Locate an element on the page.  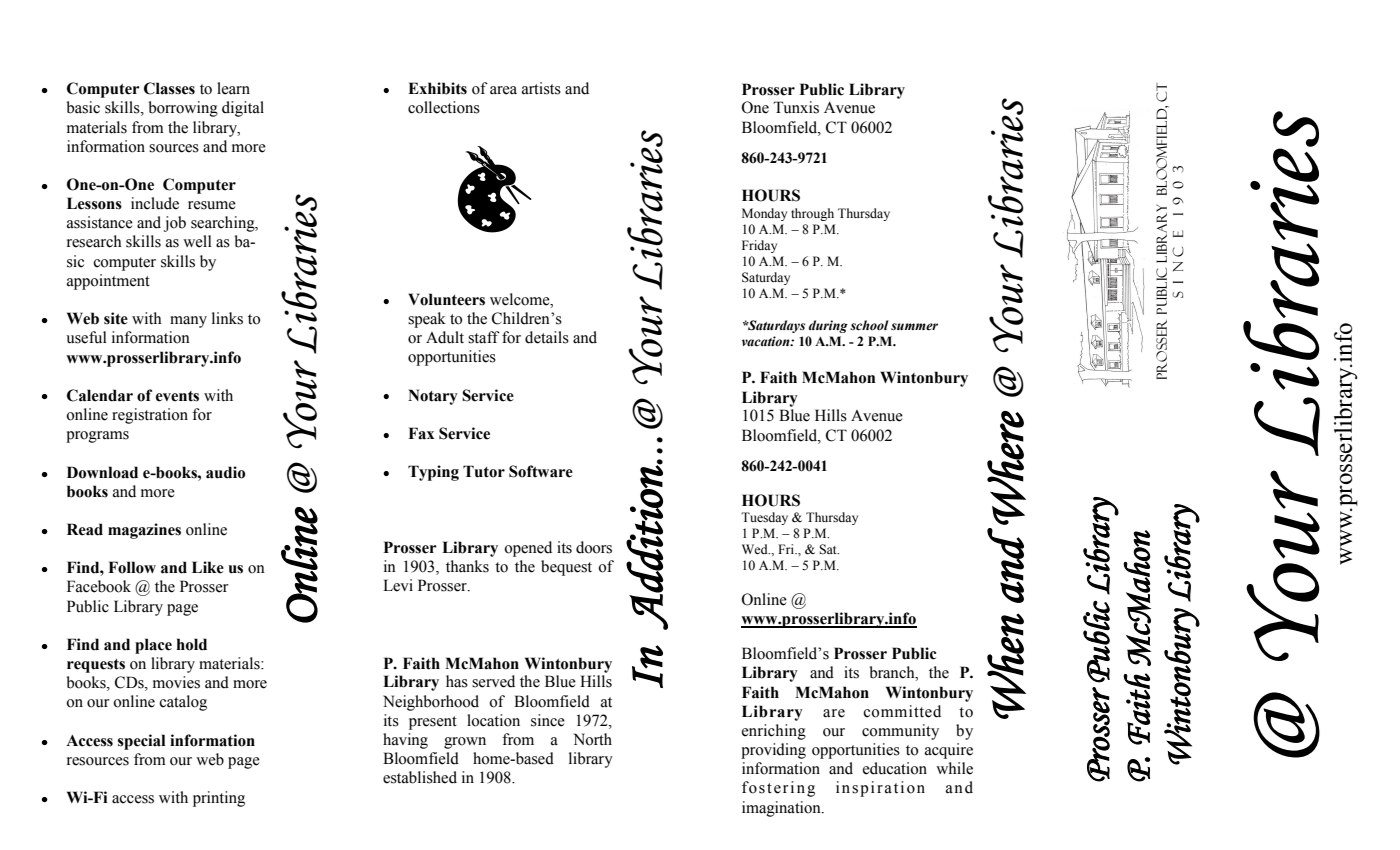
audio is located at coordinates (225, 472).
